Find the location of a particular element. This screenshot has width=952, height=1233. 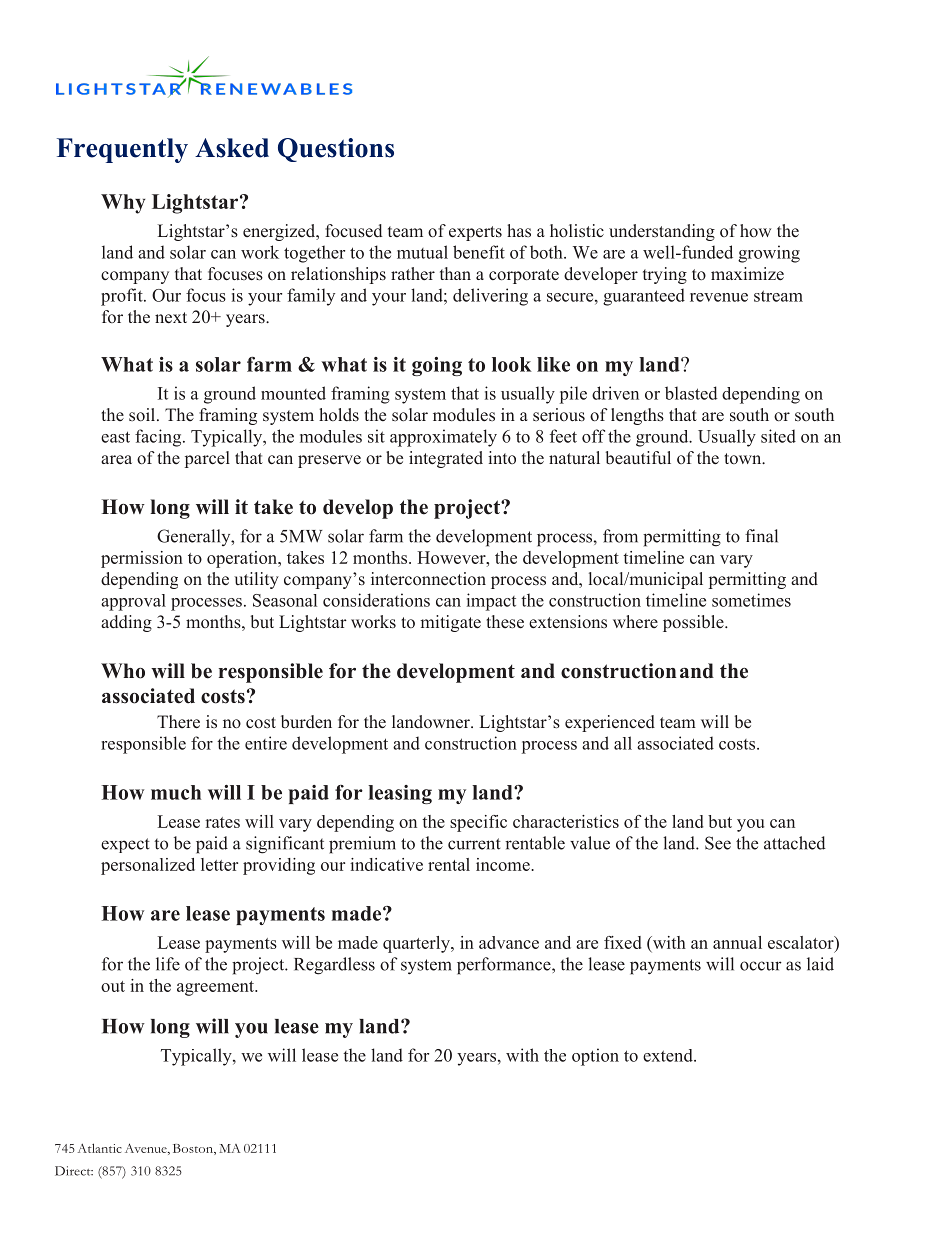

permission is located at coordinates (142, 559).
